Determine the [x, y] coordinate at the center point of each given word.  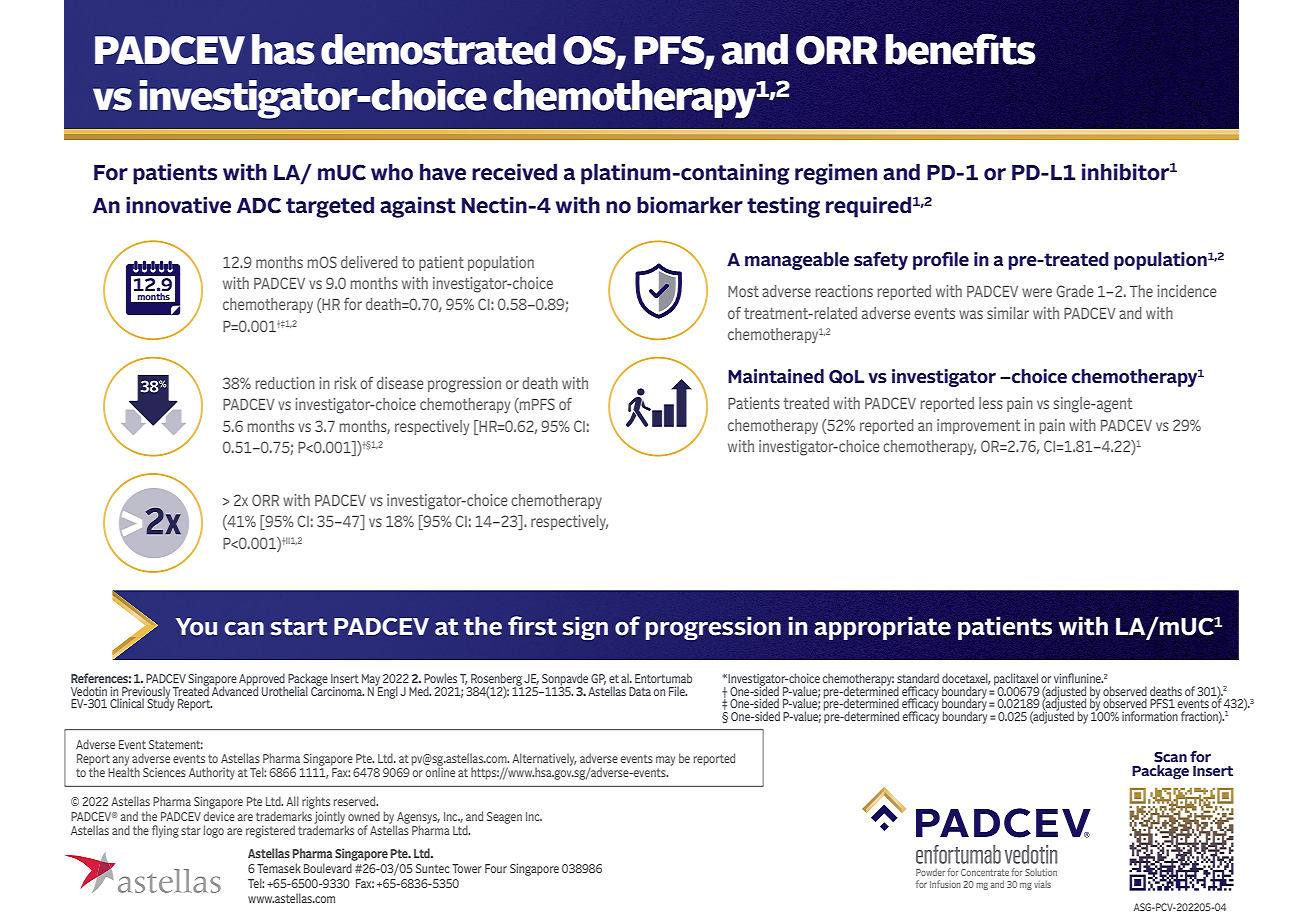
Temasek [279, 868]
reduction [285, 383]
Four [496, 868]
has [283, 49]
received [514, 172]
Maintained [776, 376]
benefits [960, 49]
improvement [978, 426]
